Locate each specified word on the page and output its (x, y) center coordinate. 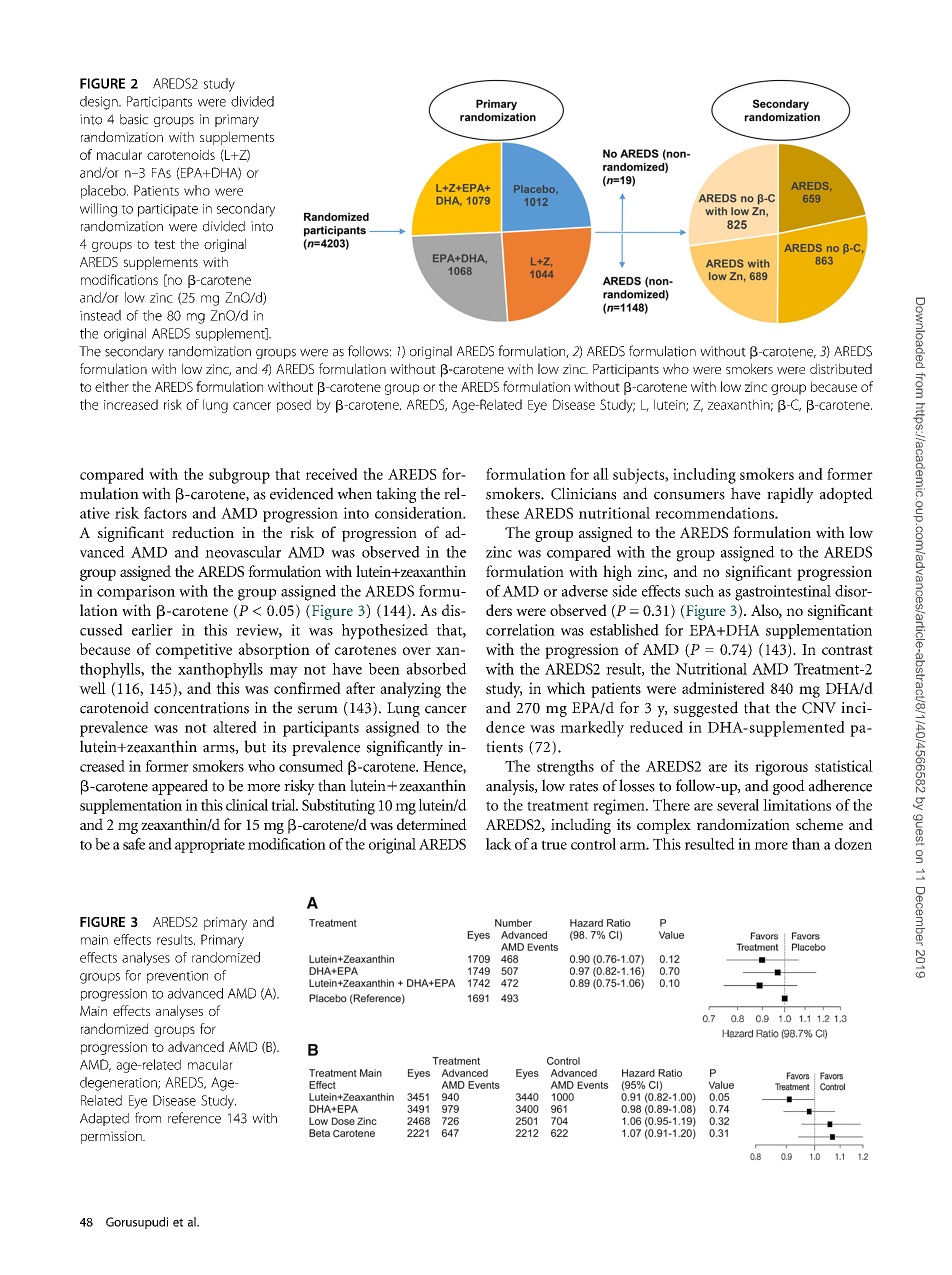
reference (194, 1118)
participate (168, 210)
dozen (853, 844)
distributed (841, 368)
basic (134, 119)
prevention (177, 977)
